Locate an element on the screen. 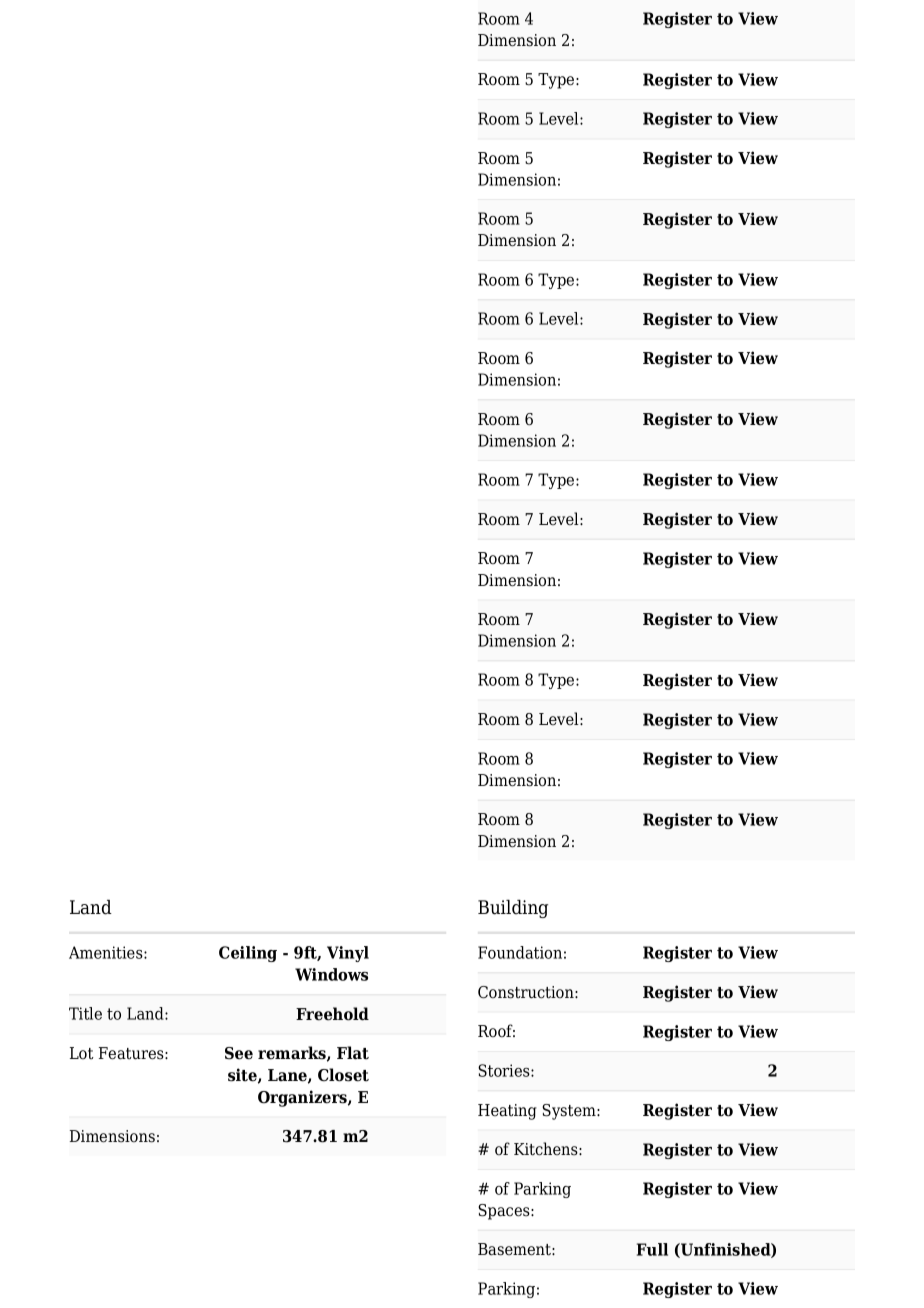 The height and width of the screenshot is (1308, 924). Full is located at coordinates (652, 1249).
